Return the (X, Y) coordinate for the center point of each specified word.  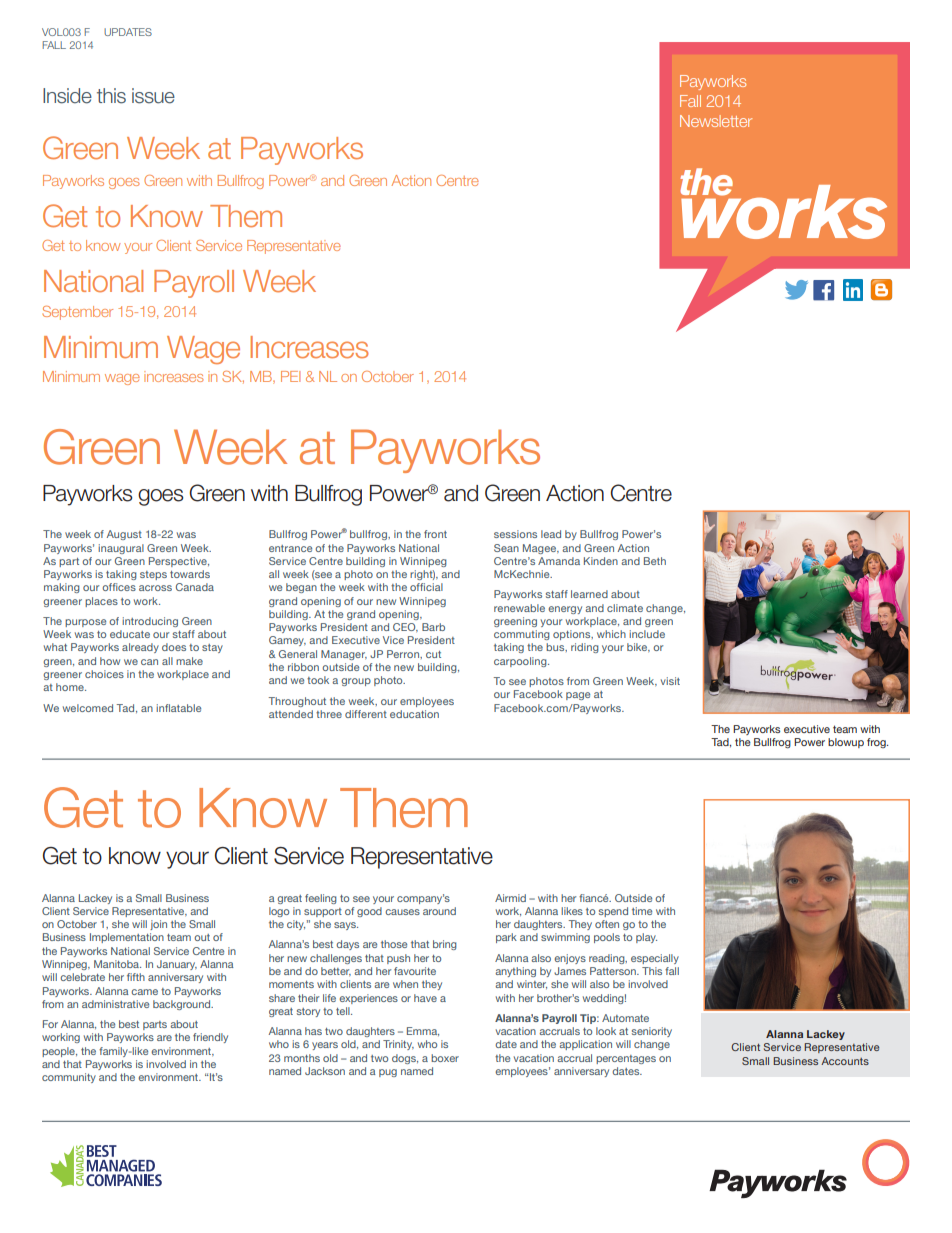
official (426, 587)
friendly (210, 1038)
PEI (290, 376)
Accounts (845, 1061)
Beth (655, 561)
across (155, 588)
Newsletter (716, 121)
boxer (445, 1058)
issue (153, 96)
